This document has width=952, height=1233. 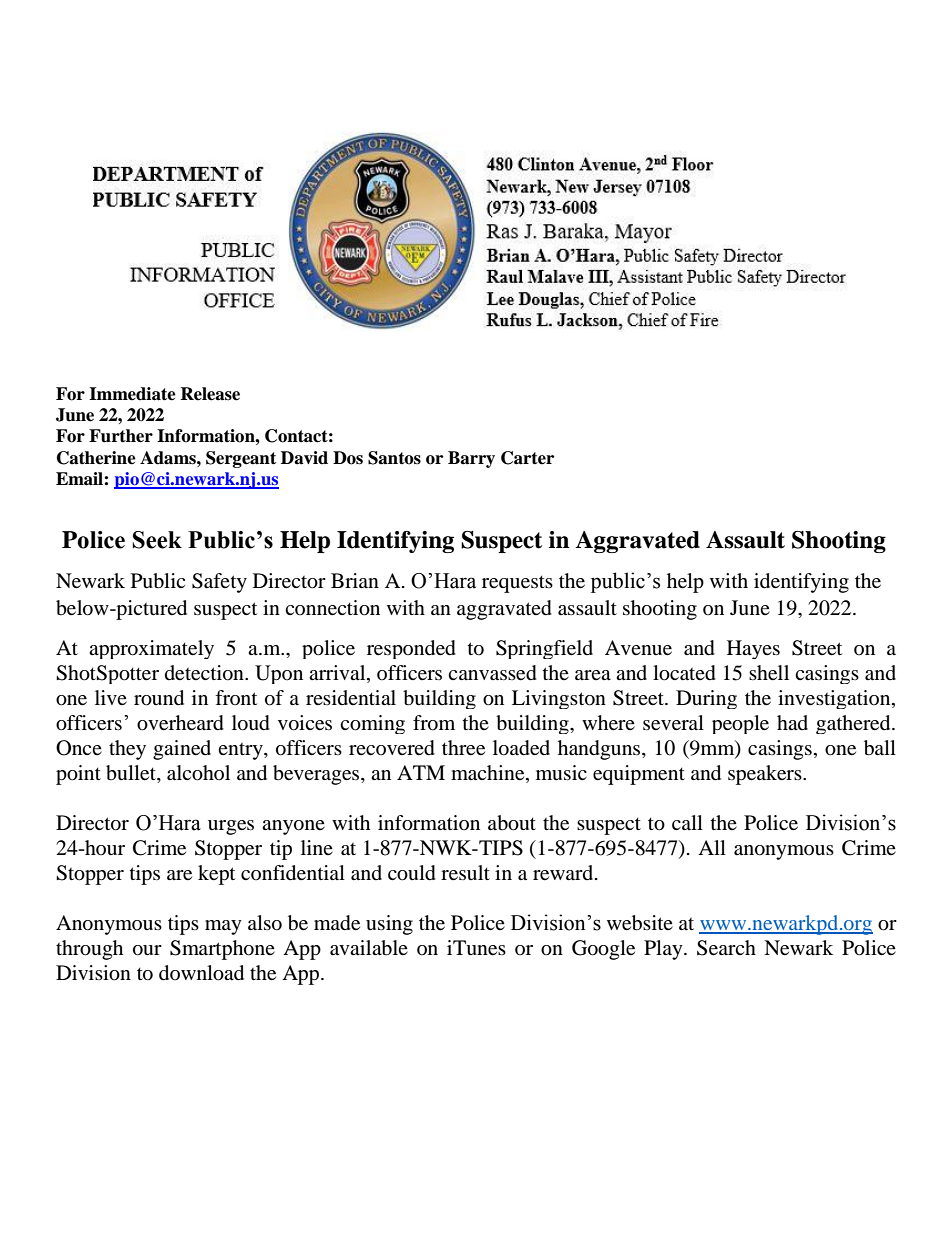 What do you see at coordinates (222, 950) in the document?
I see `Smartphone` at bounding box center [222, 950].
